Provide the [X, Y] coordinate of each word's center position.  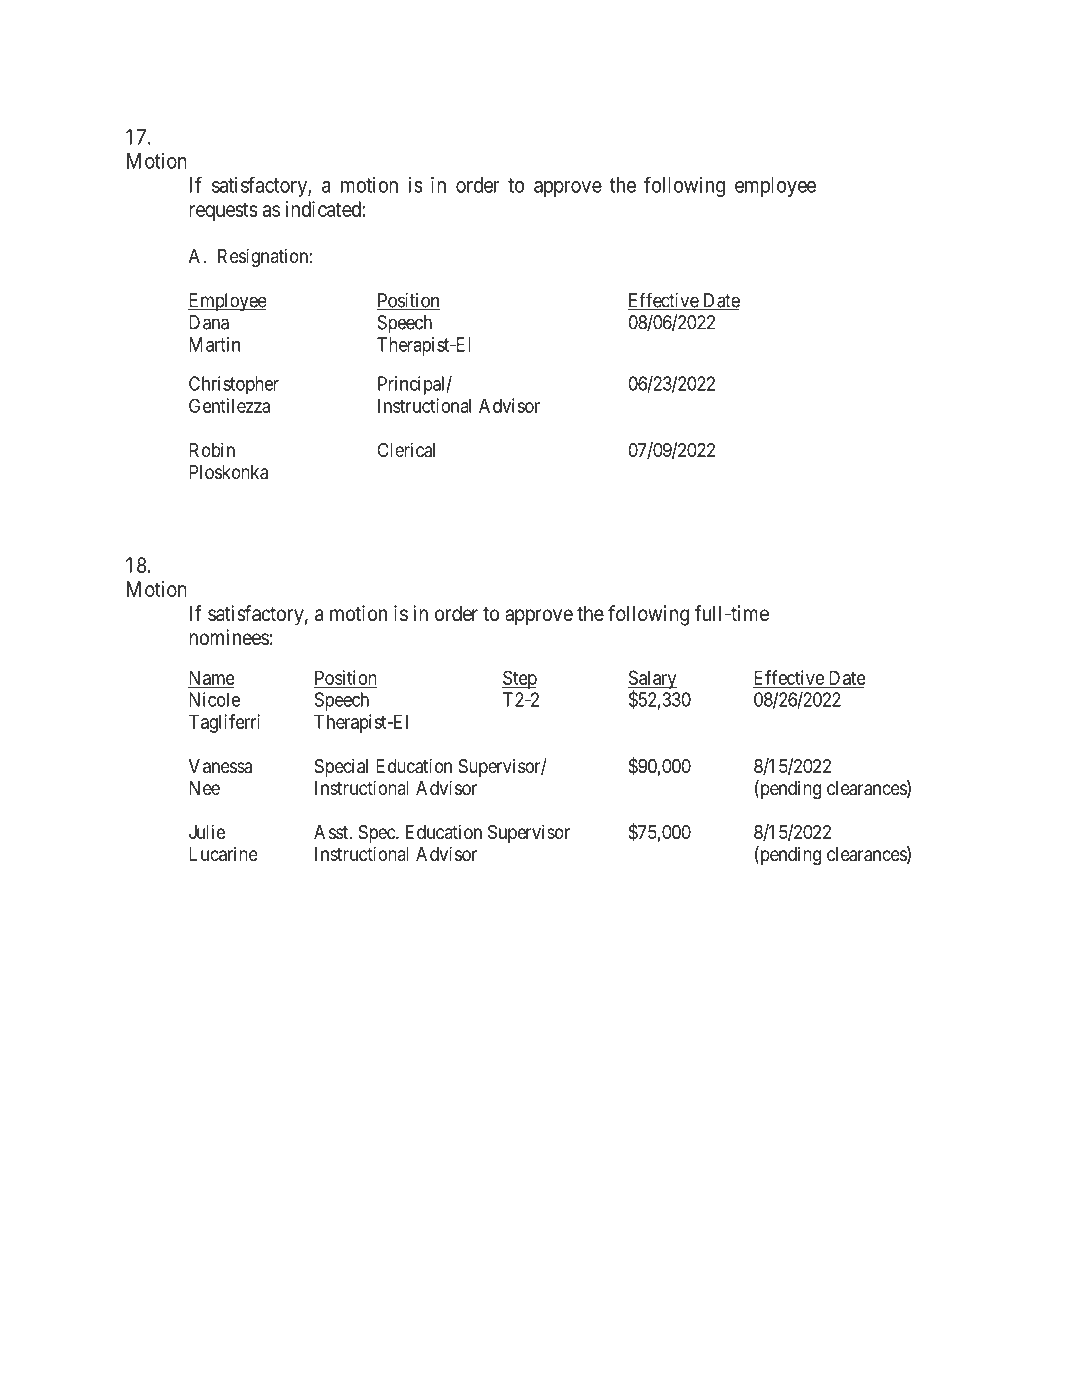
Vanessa [220, 766]
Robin [212, 449]
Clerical [406, 450]
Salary [652, 680]
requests [223, 211]
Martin [214, 344]
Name [212, 678]
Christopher [234, 385]
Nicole [214, 699]
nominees [229, 637]
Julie [207, 831]
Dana [209, 322]
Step [519, 679]
